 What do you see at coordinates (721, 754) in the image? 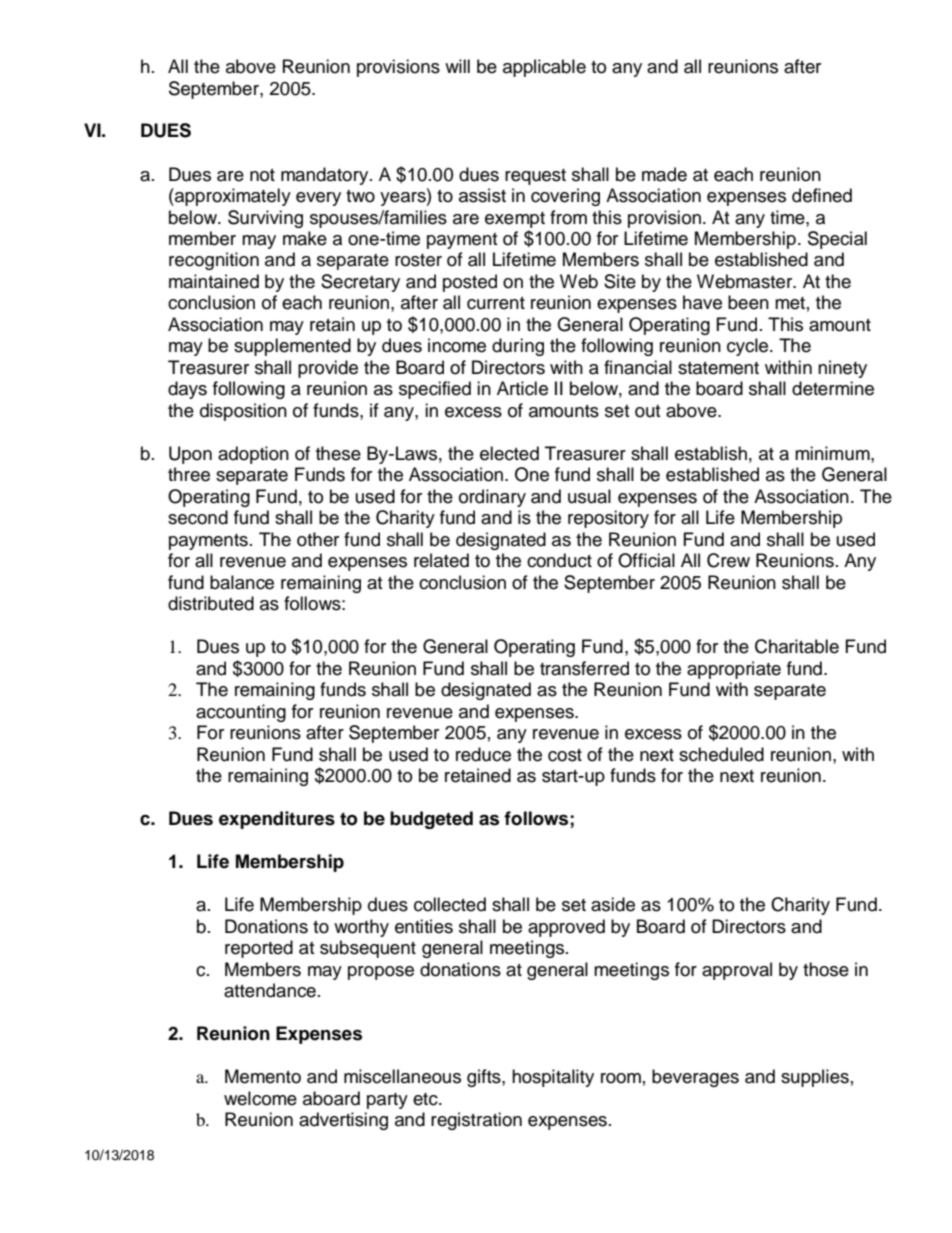
I see `scheduled` at bounding box center [721, 754].
